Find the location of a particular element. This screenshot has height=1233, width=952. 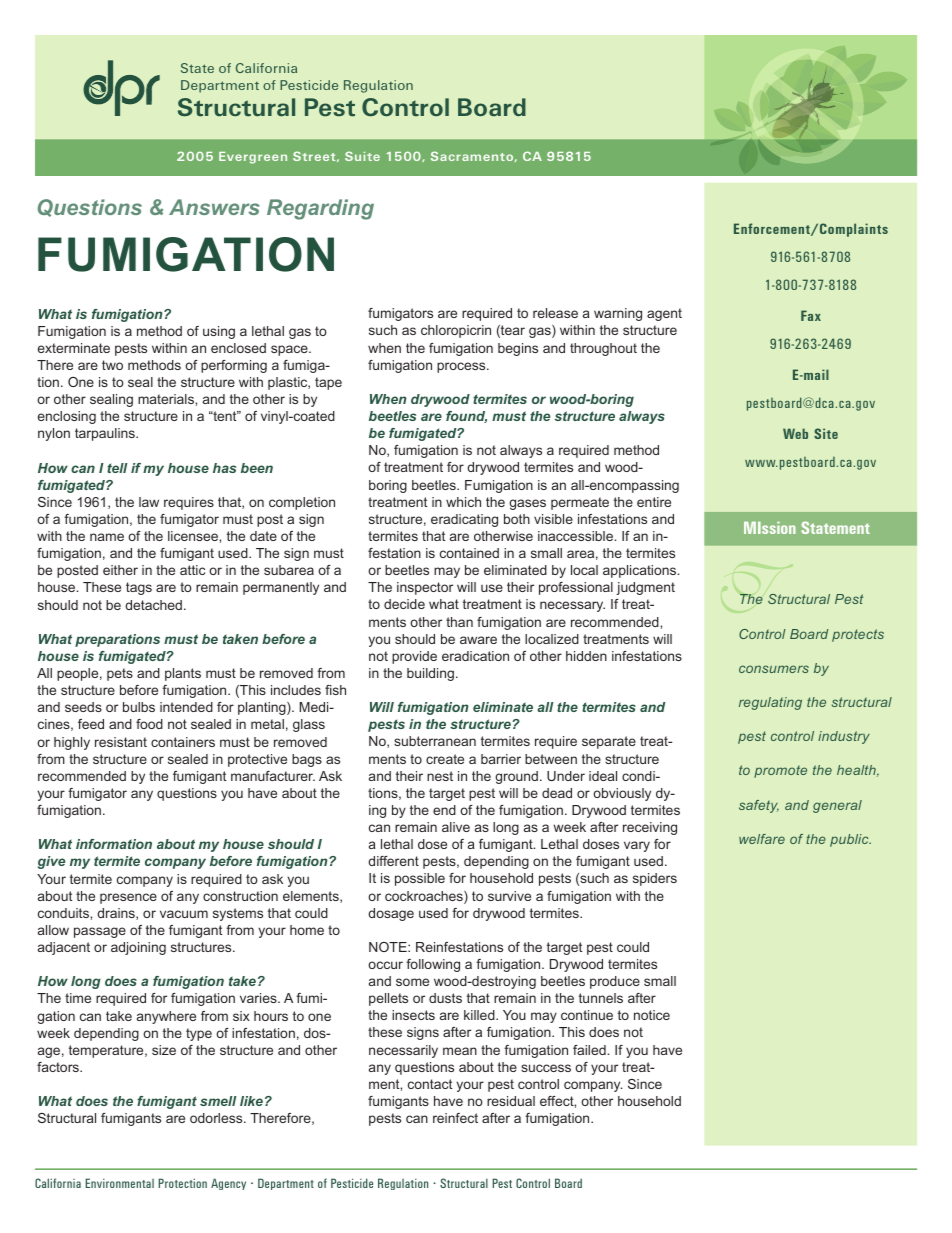

smell is located at coordinates (218, 1101).
